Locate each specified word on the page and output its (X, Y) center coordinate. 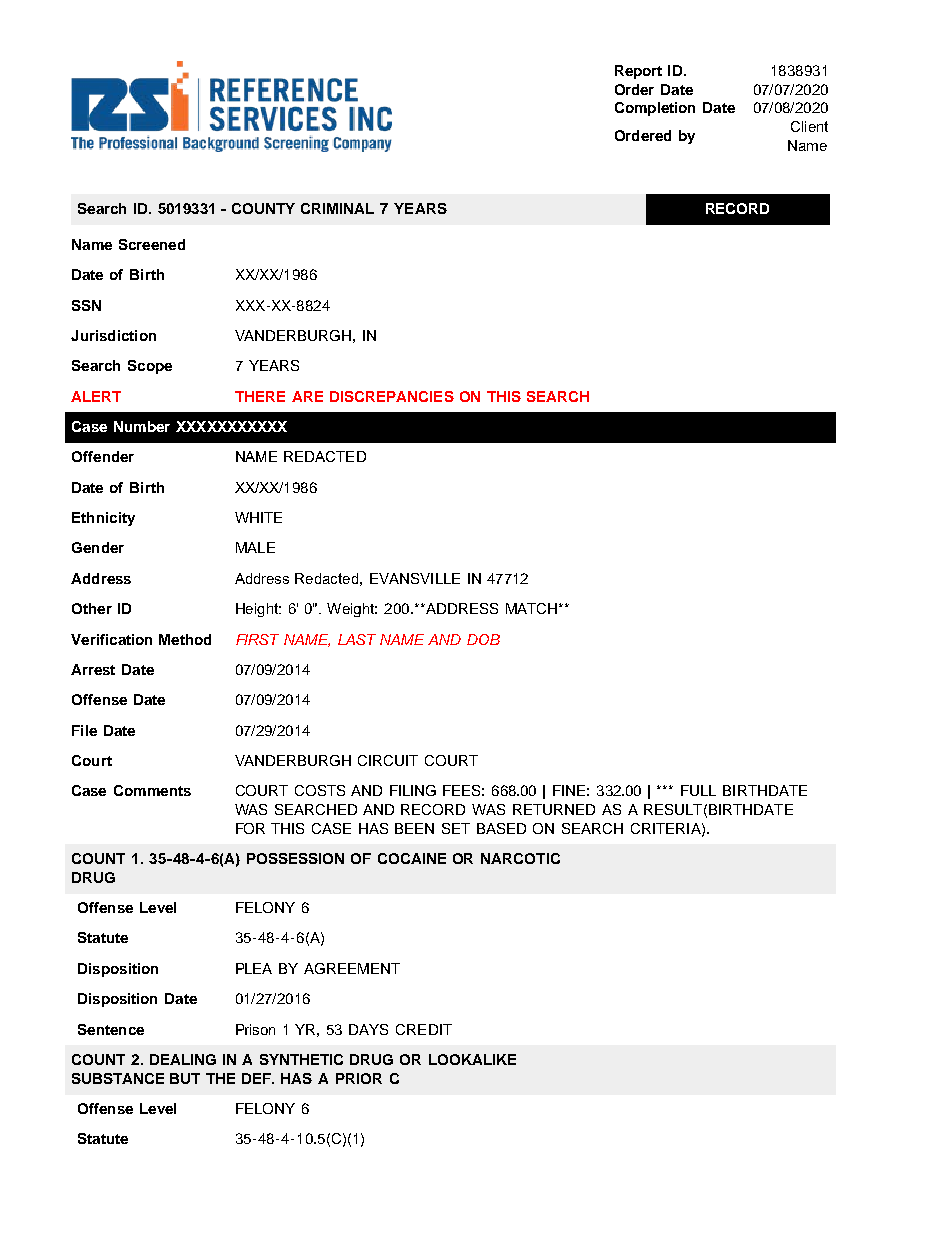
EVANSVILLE (415, 578)
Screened (152, 244)
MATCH (533, 608)
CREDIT (424, 1029)
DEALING (183, 1059)
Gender (98, 547)
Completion (655, 109)
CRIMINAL (337, 208)
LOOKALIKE (472, 1059)
